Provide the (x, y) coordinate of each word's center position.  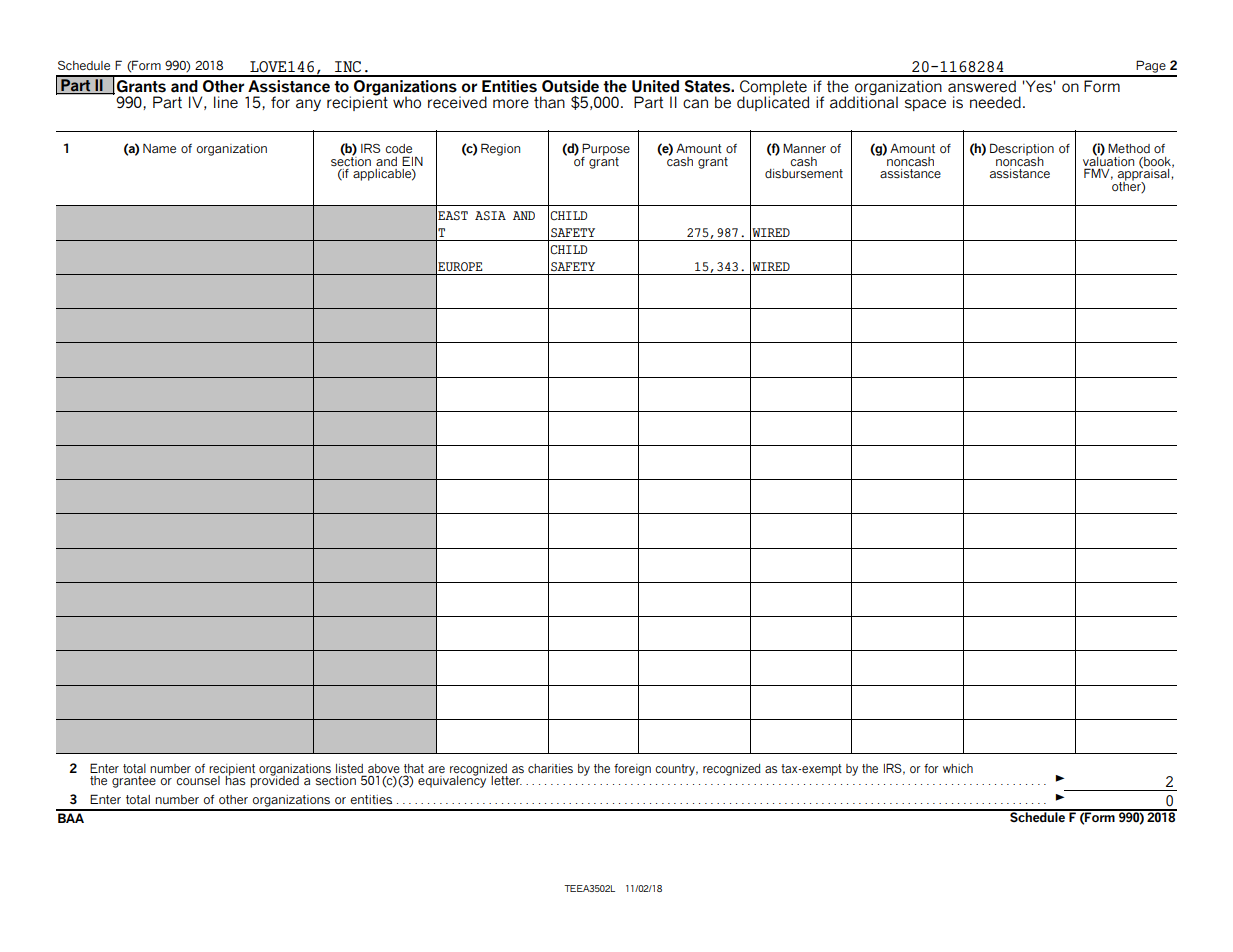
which (958, 768)
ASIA (490, 216)
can (695, 104)
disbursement (804, 174)
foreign (632, 770)
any (308, 105)
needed (995, 102)
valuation (1108, 160)
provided (274, 781)
